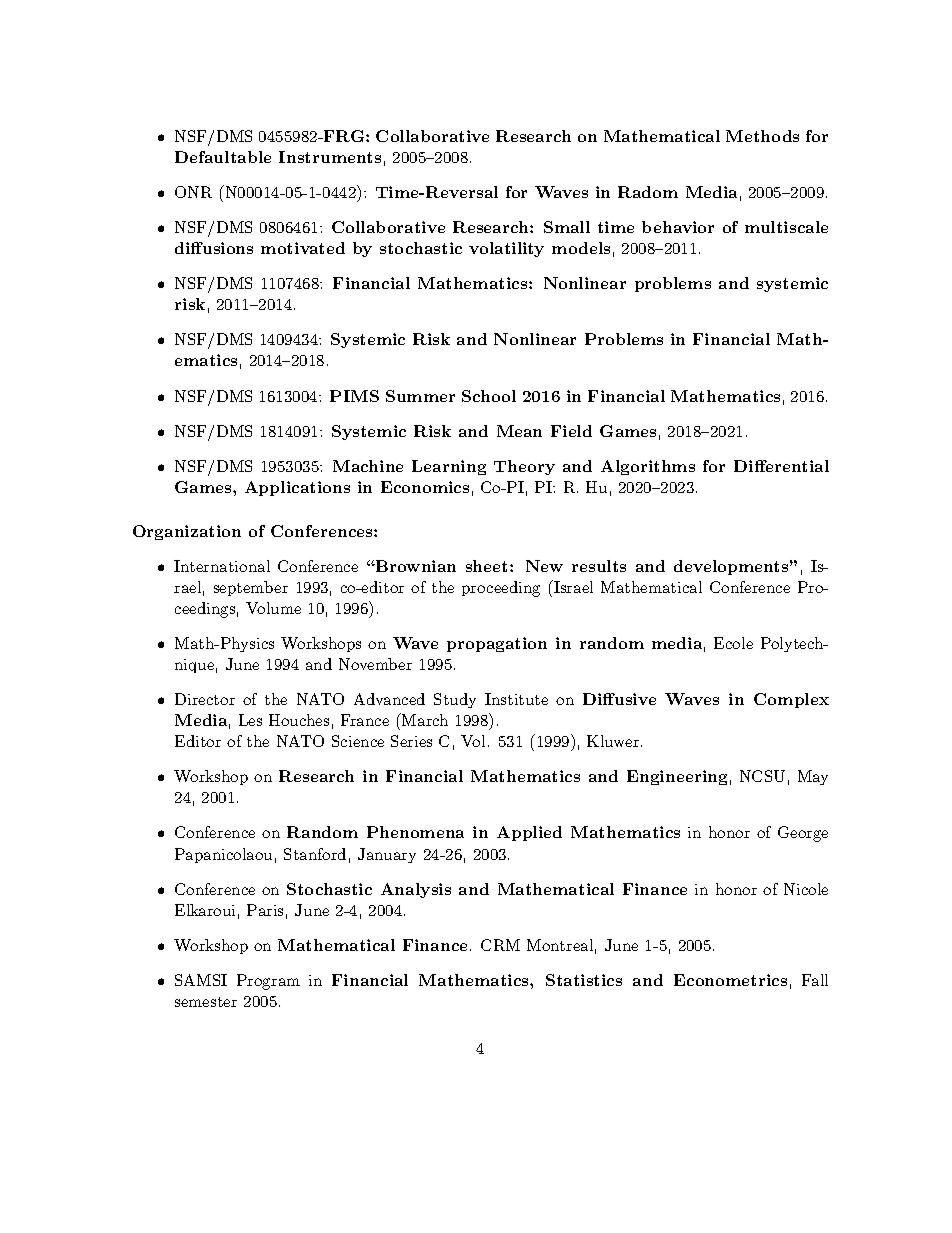 Image resolution: width=952 pixels, height=1233 pixels. I want to click on Instruments, so click(330, 157).
